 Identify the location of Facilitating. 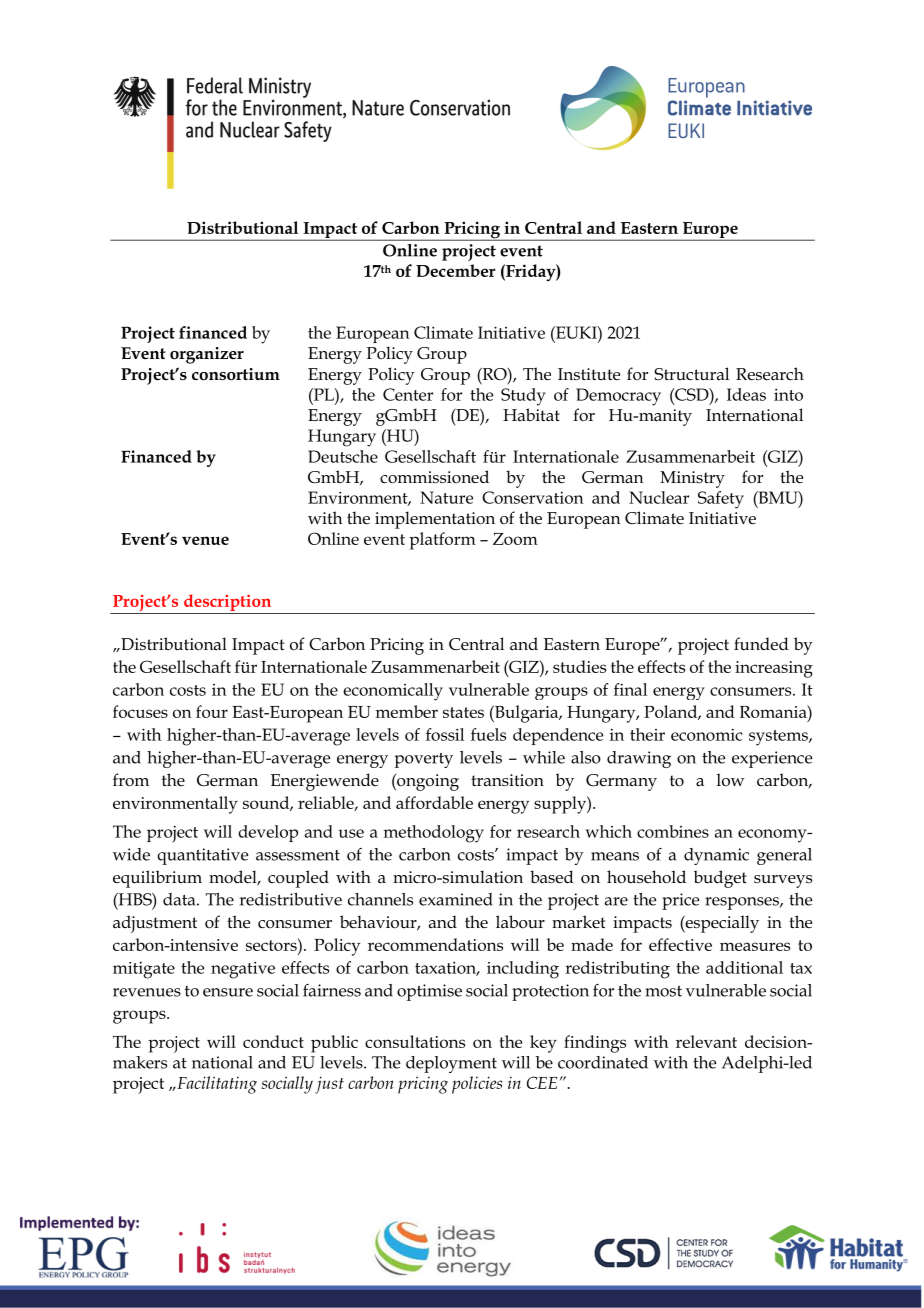
(216, 1085).
